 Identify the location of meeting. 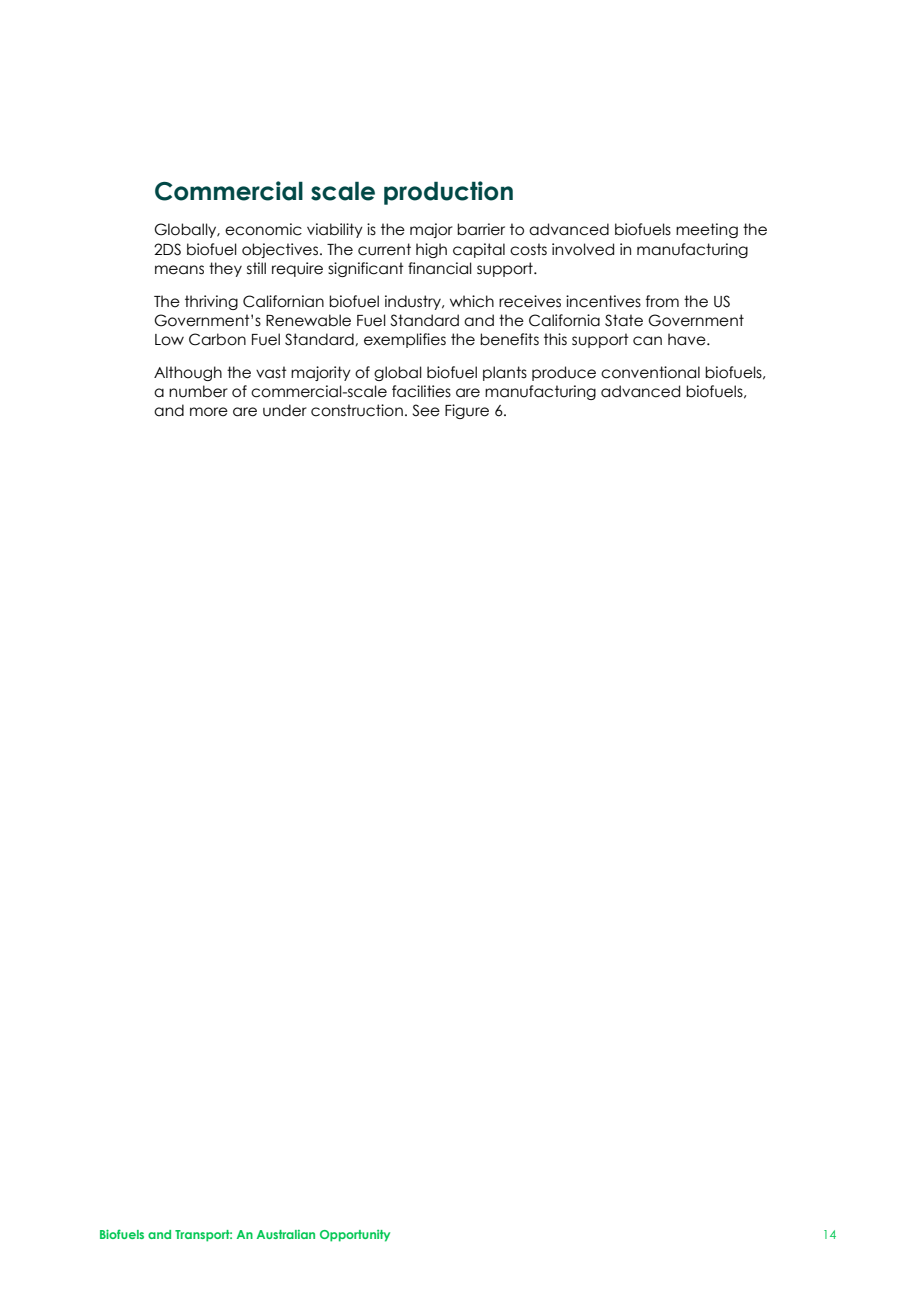
(707, 230).
